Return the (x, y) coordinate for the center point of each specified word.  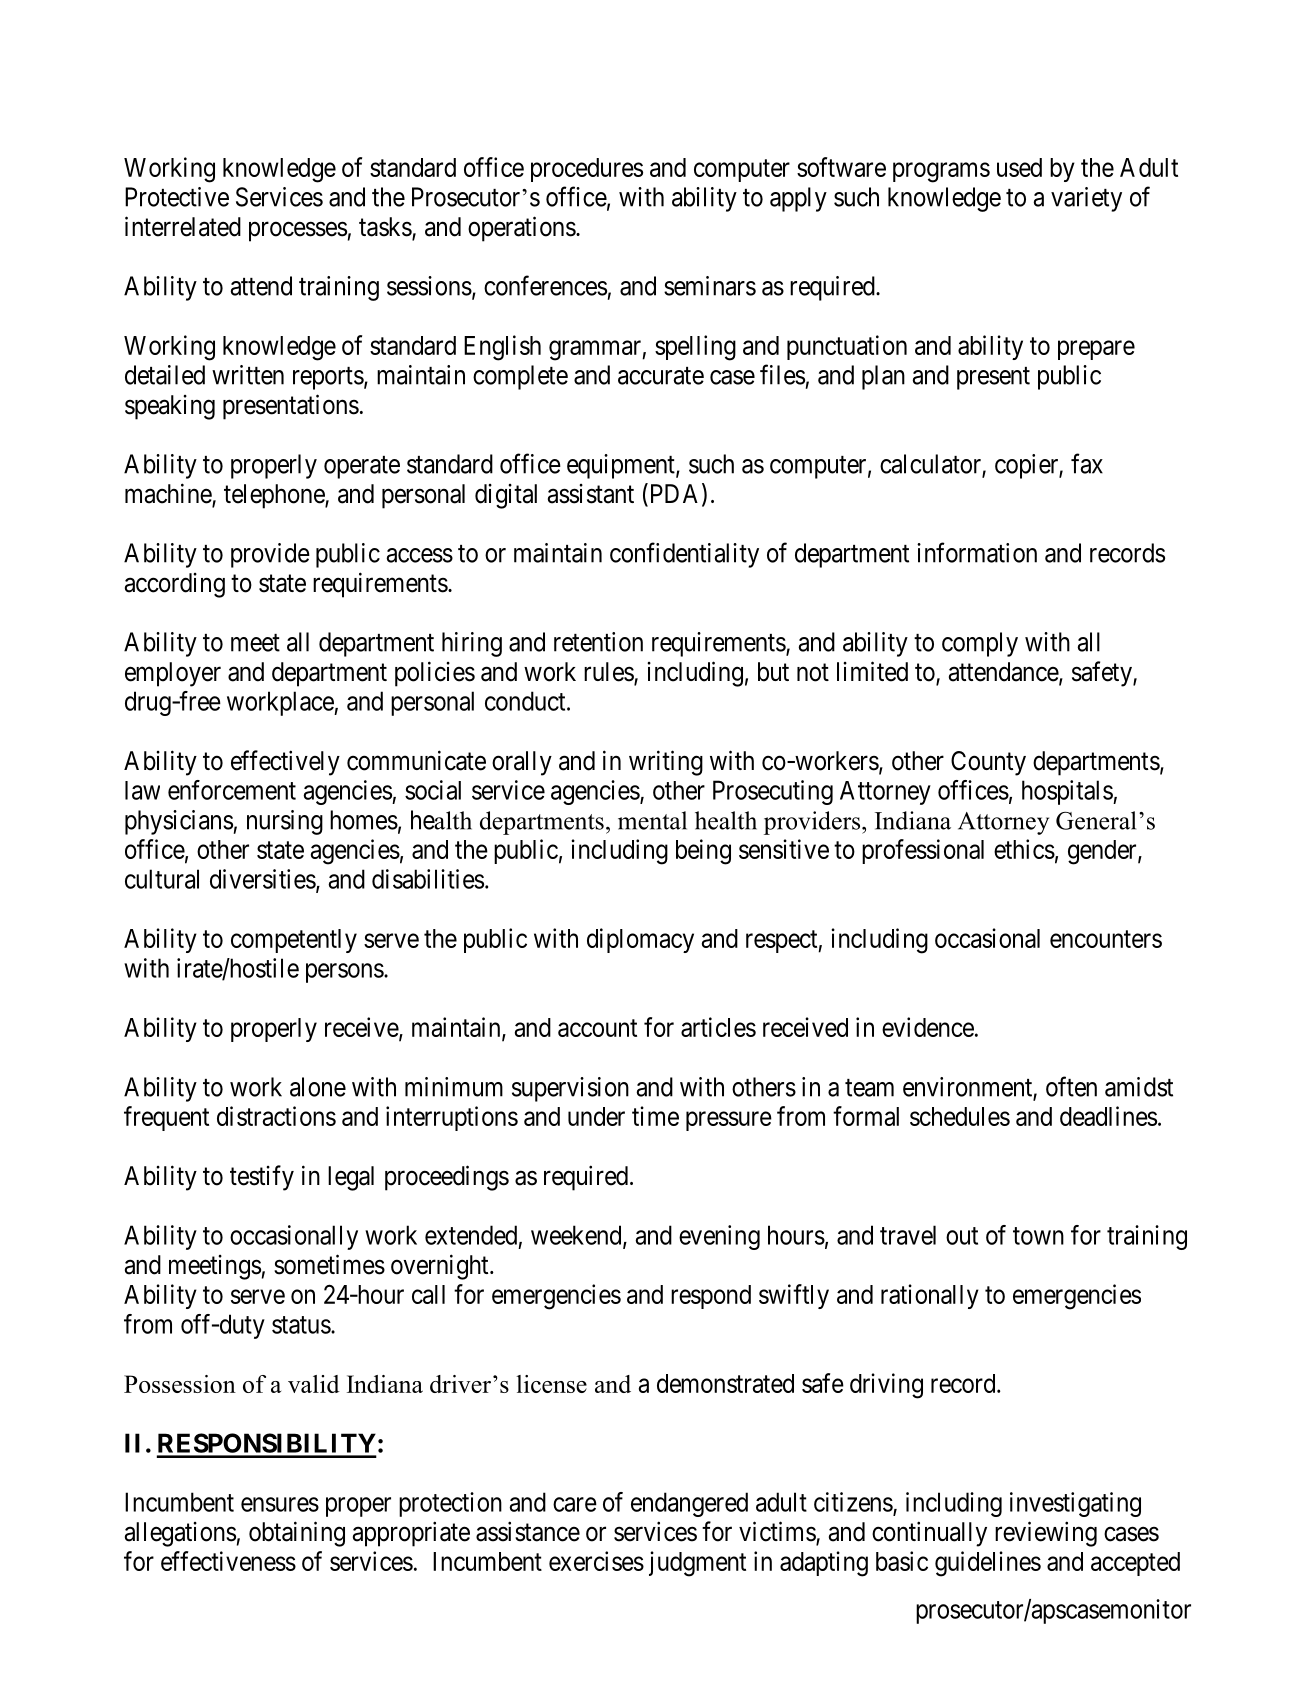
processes (298, 232)
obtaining (297, 1534)
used (1019, 167)
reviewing (1046, 1534)
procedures (587, 170)
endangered (689, 1504)
